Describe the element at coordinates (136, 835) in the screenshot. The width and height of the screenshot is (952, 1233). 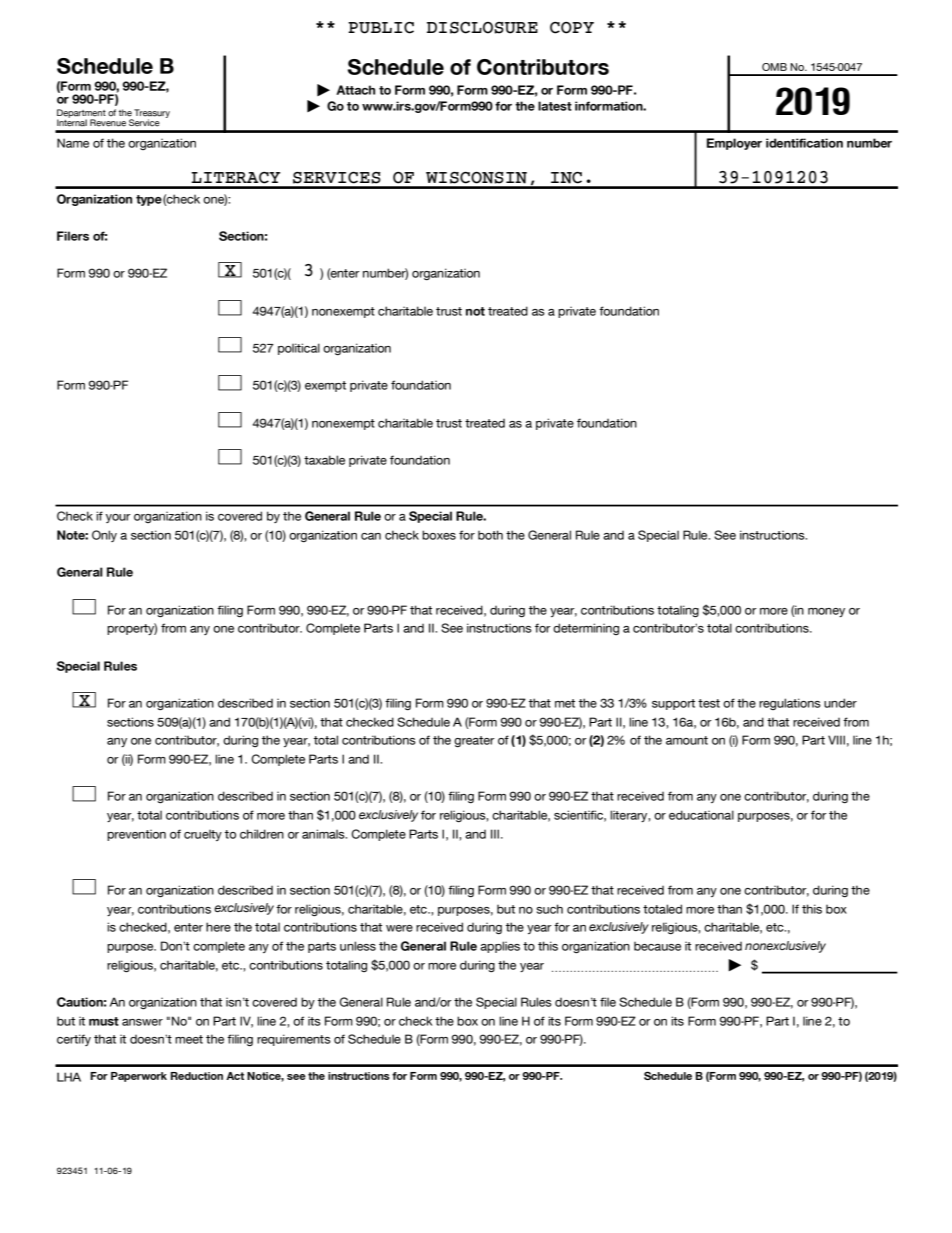
I see `prevention` at that location.
